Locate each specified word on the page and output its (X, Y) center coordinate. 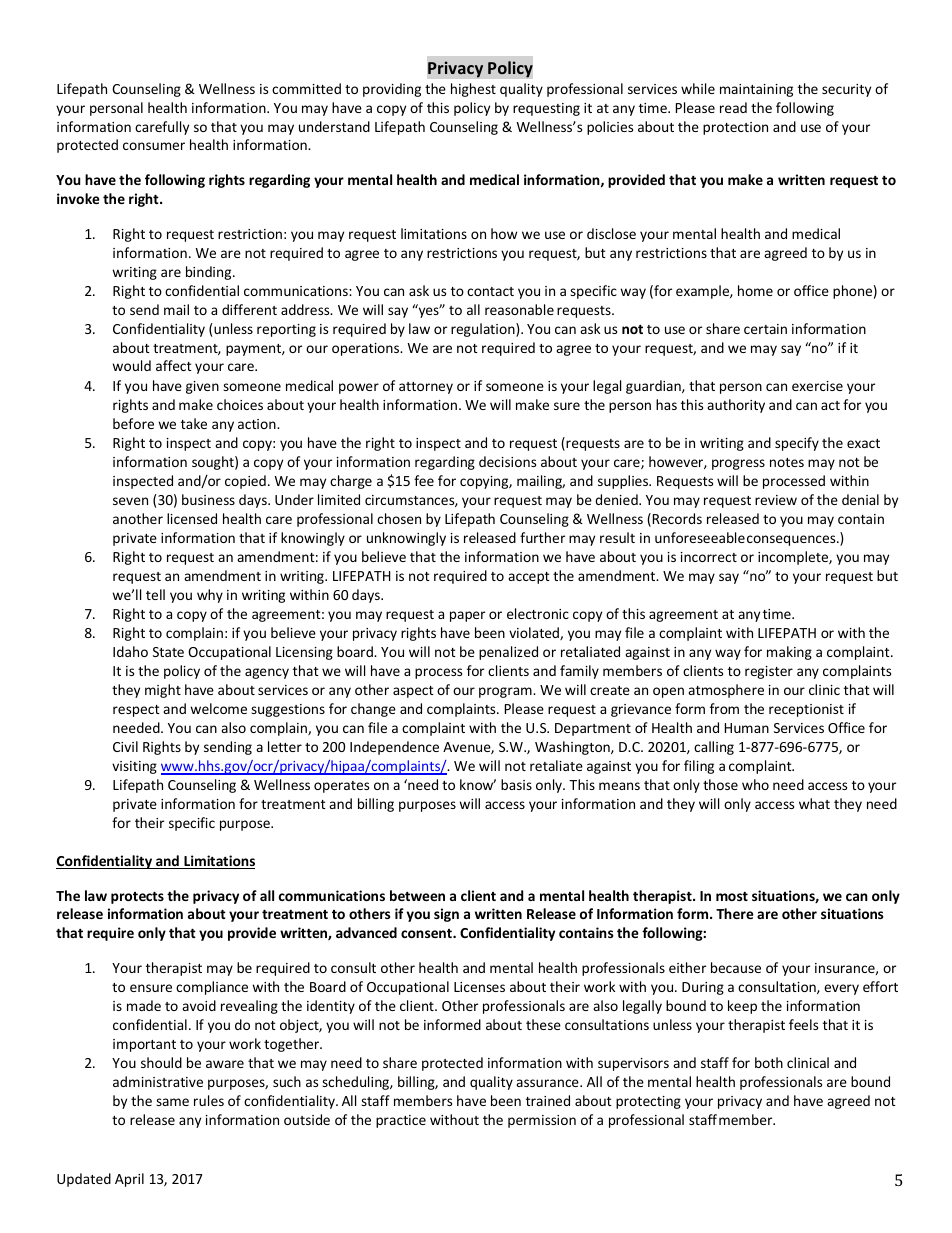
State (168, 652)
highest (473, 90)
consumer (154, 146)
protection (735, 128)
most (732, 896)
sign (446, 915)
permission (542, 1121)
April (129, 1180)
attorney (426, 388)
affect (174, 365)
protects (137, 897)
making (789, 653)
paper (467, 616)
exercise (817, 386)
